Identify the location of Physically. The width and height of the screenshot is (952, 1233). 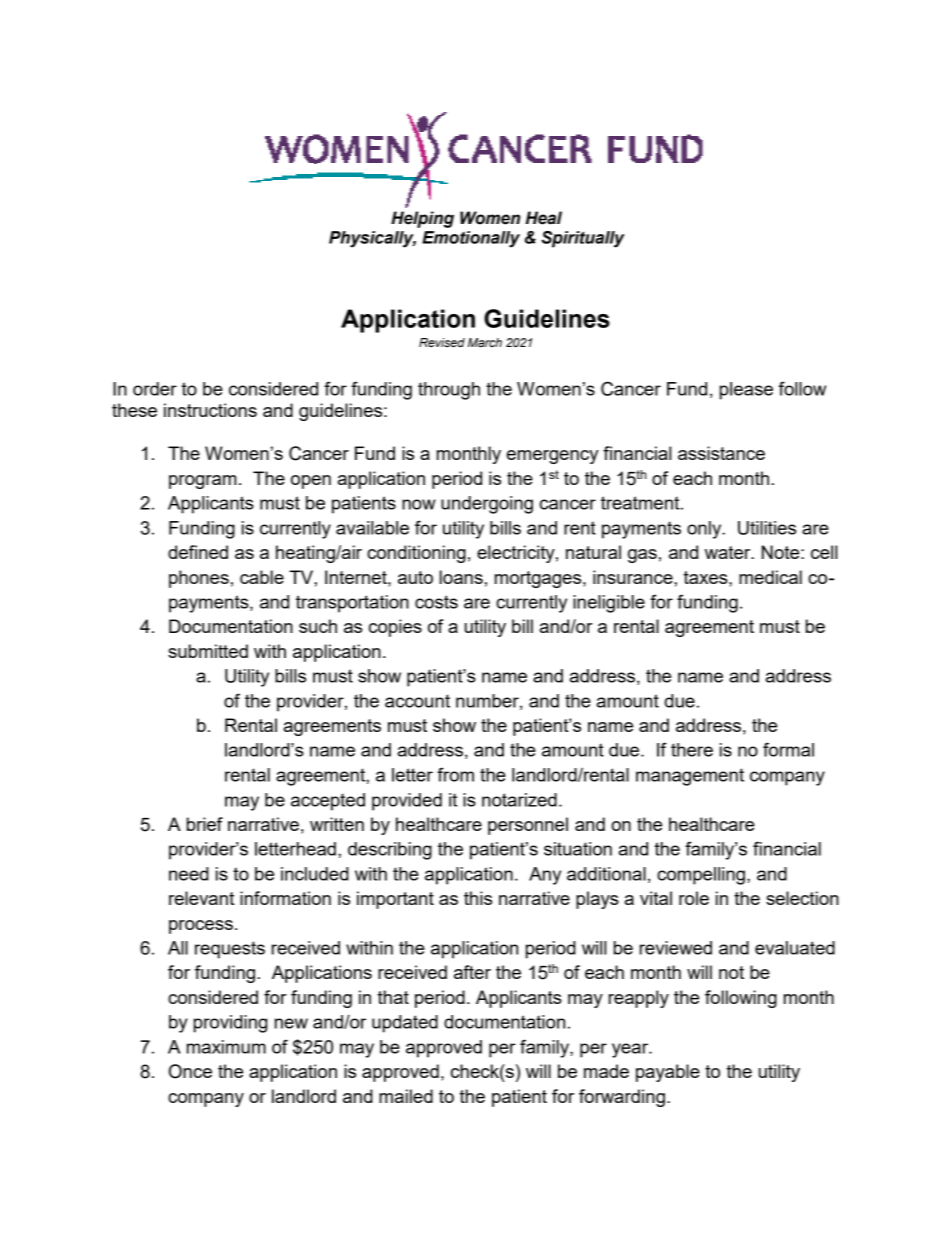
(372, 239).
